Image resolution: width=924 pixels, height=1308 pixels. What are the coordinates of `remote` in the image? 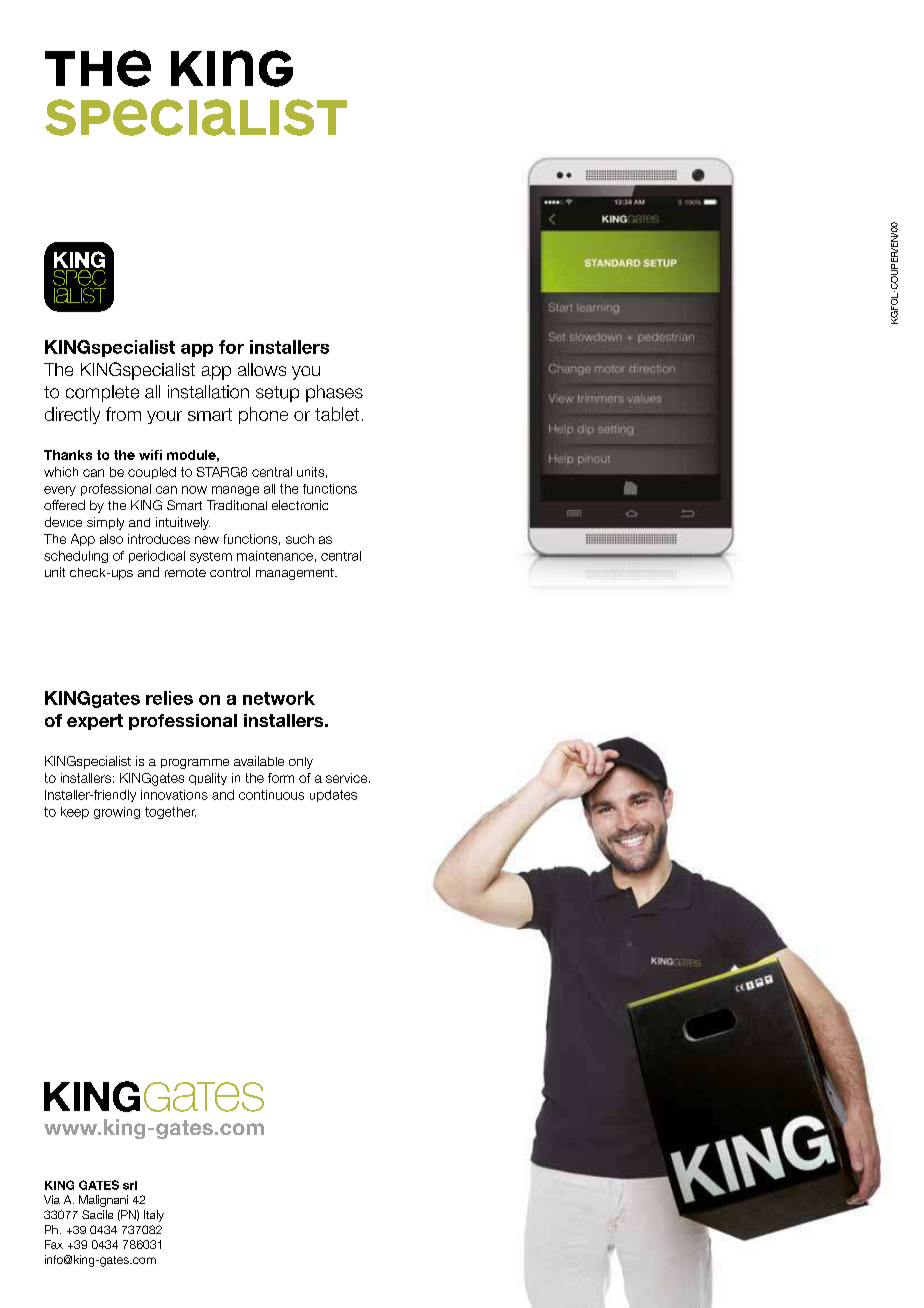 It's located at (185, 572).
